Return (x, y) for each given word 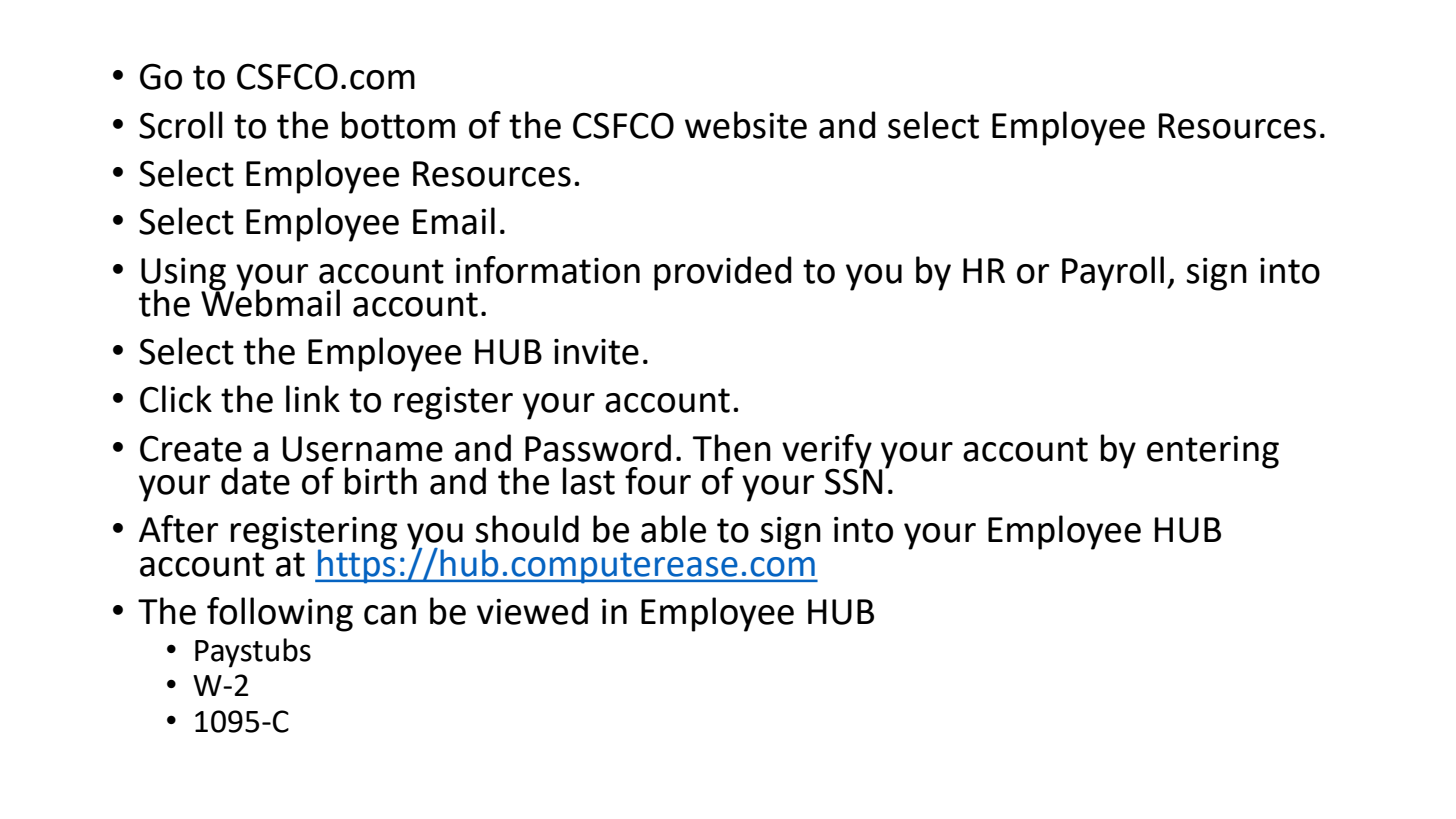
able (673, 529)
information (548, 270)
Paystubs (253, 653)
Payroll (1113, 273)
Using (183, 274)
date (255, 481)
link (313, 398)
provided (723, 273)
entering (1213, 452)
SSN (854, 480)
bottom (398, 125)
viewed (532, 611)
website (746, 125)
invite (596, 352)
